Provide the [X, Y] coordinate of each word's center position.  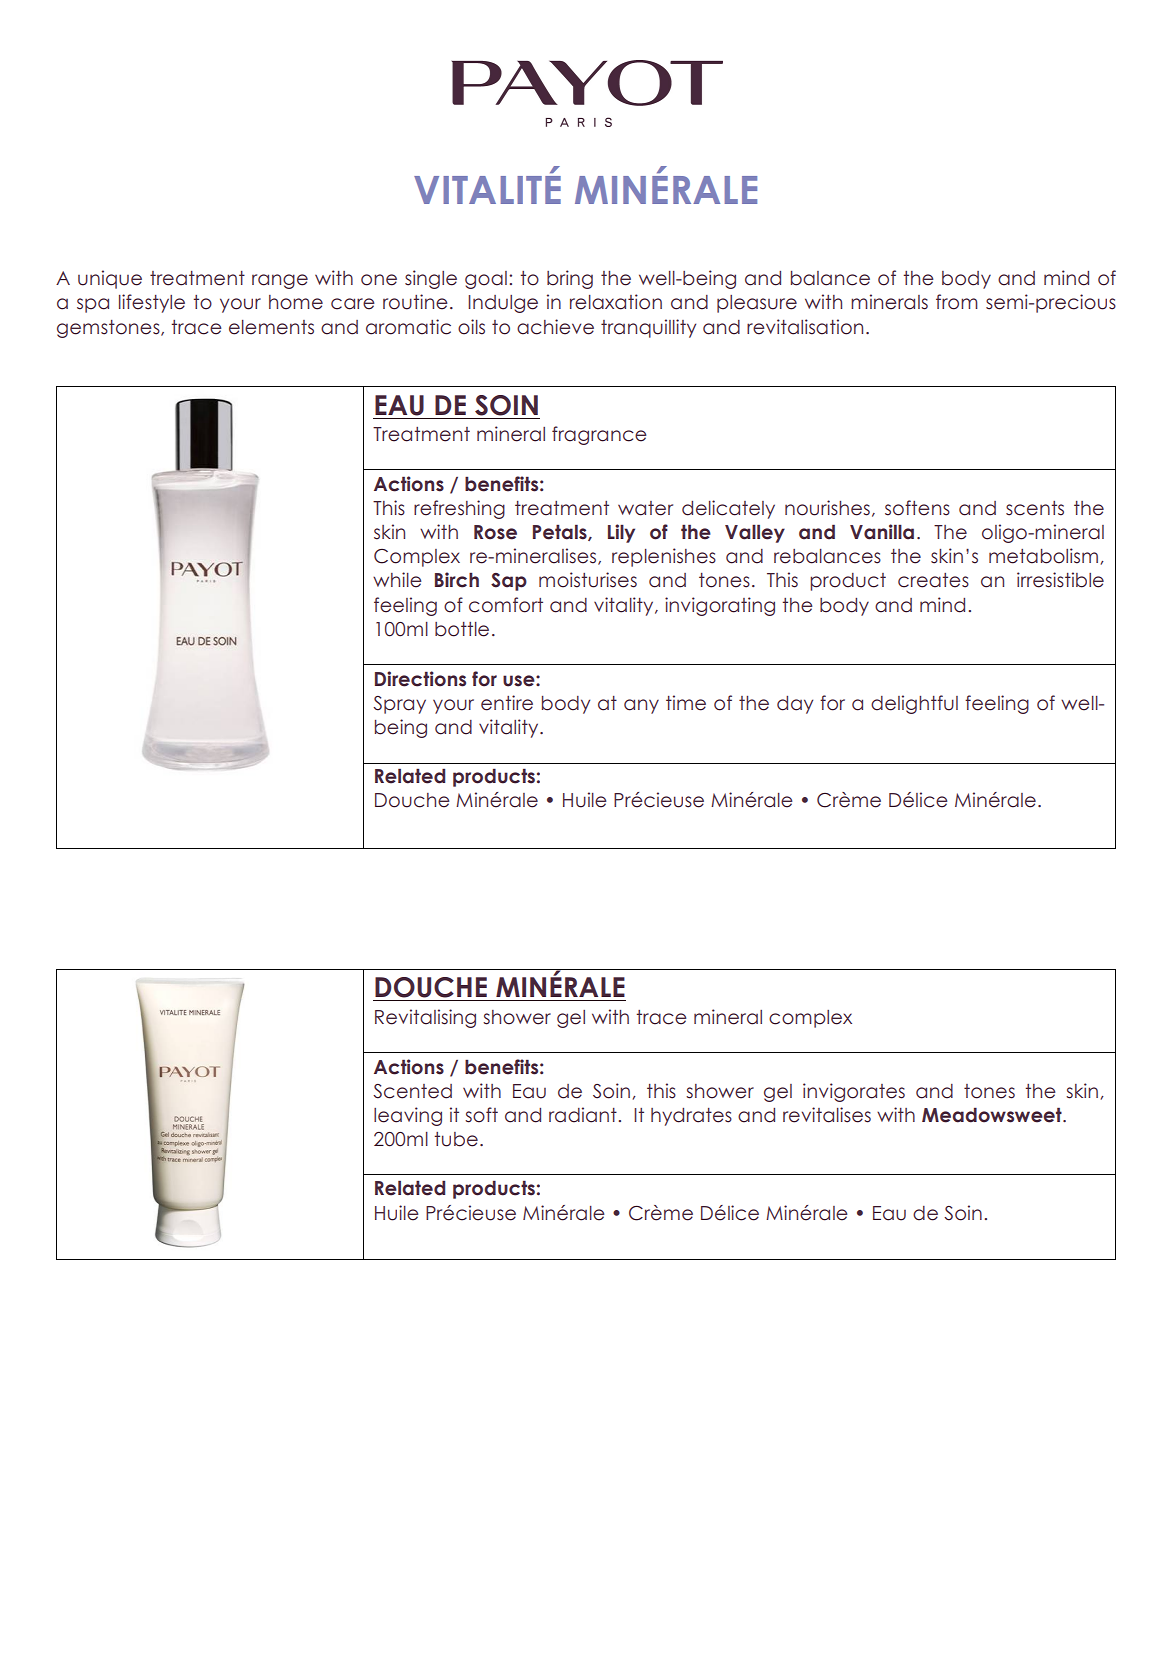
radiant [583, 1115]
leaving [408, 1116]
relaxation [616, 302]
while [397, 580]
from [957, 302]
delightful [914, 704]
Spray [399, 705]
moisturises [588, 580]
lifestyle [152, 303]
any [641, 706]
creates [933, 580]
